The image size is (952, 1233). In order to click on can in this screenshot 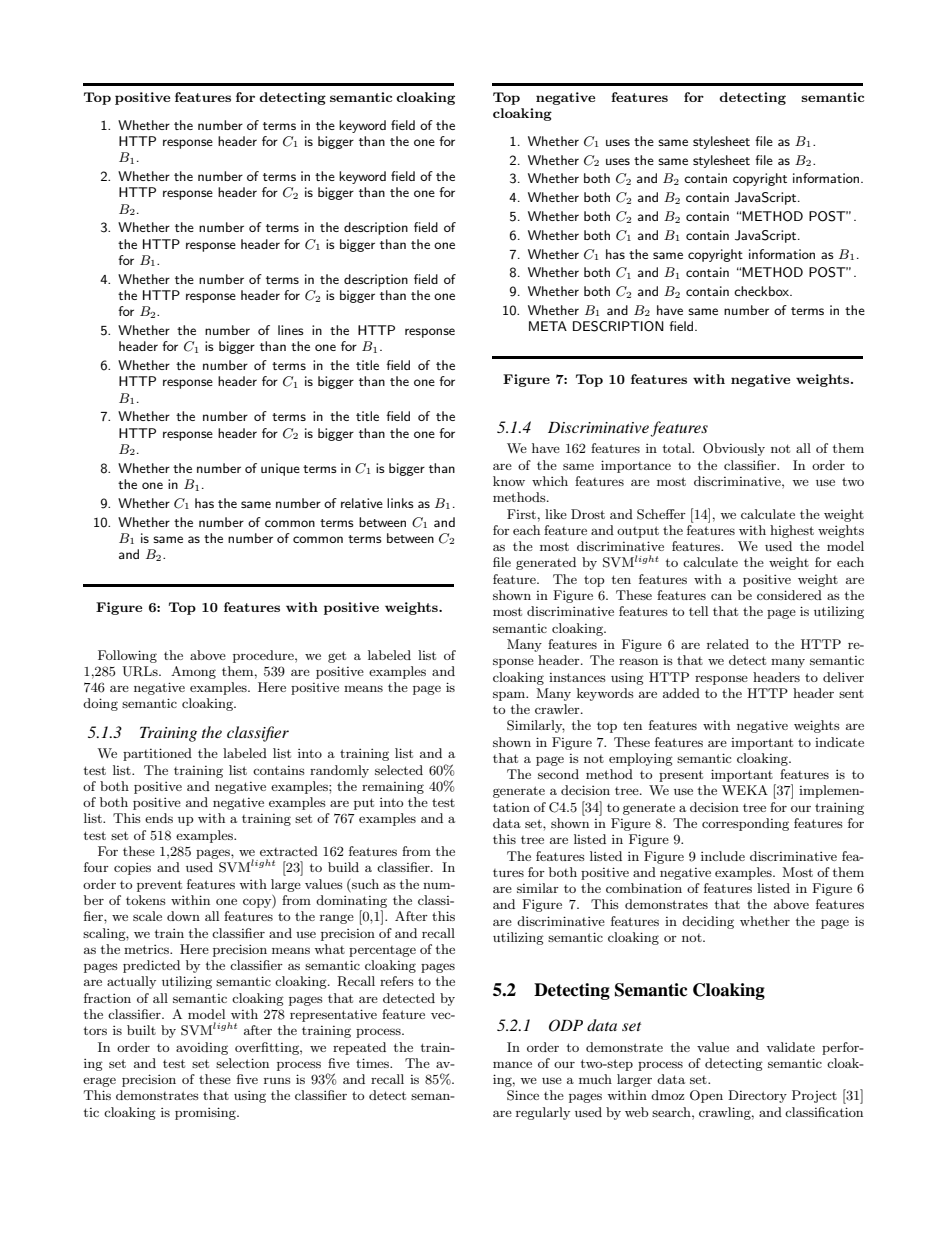, I will do `click(721, 596)`.
